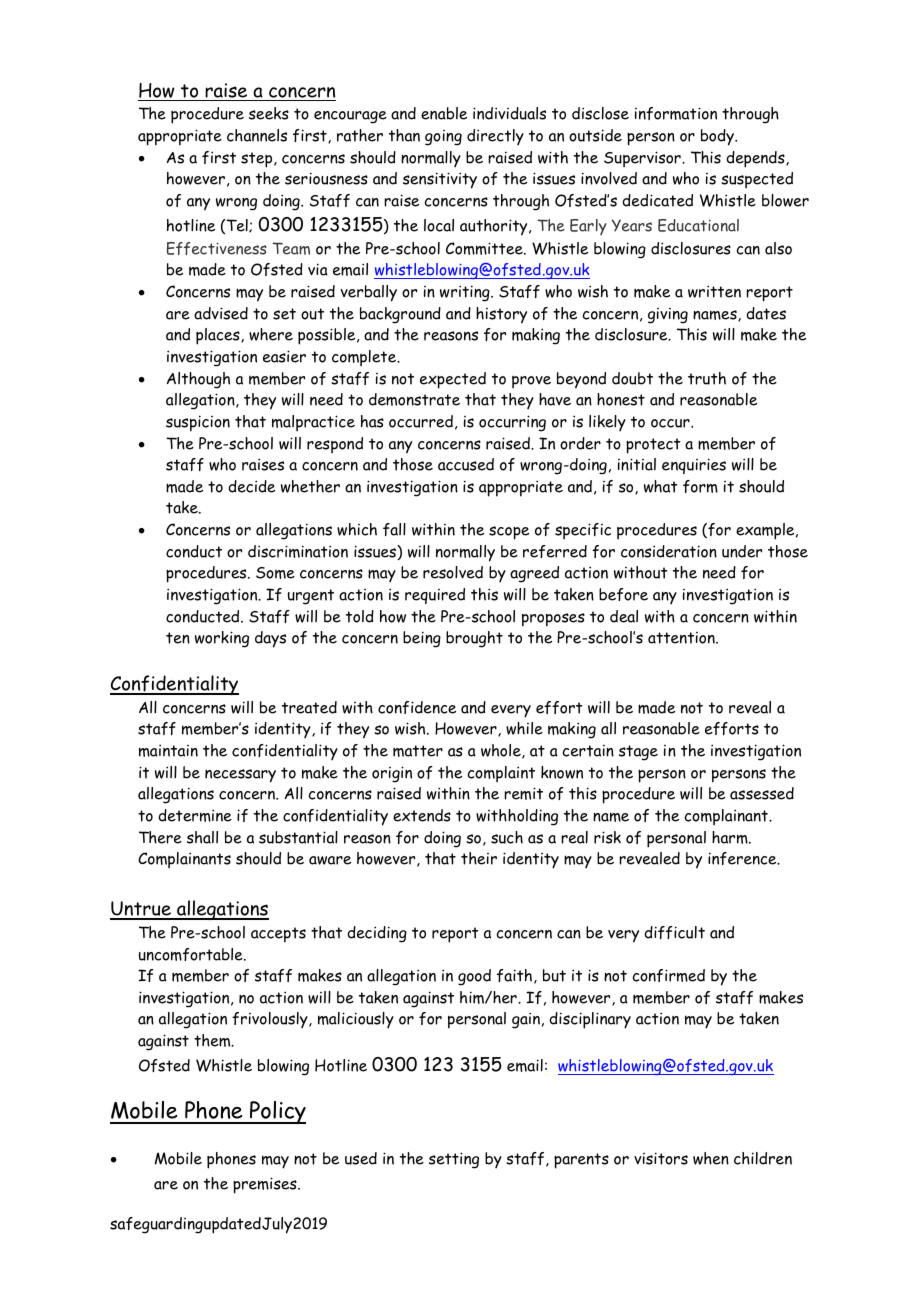 Image resolution: width=924 pixels, height=1308 pixels. I want to click on setting, so click(454, 1160).
